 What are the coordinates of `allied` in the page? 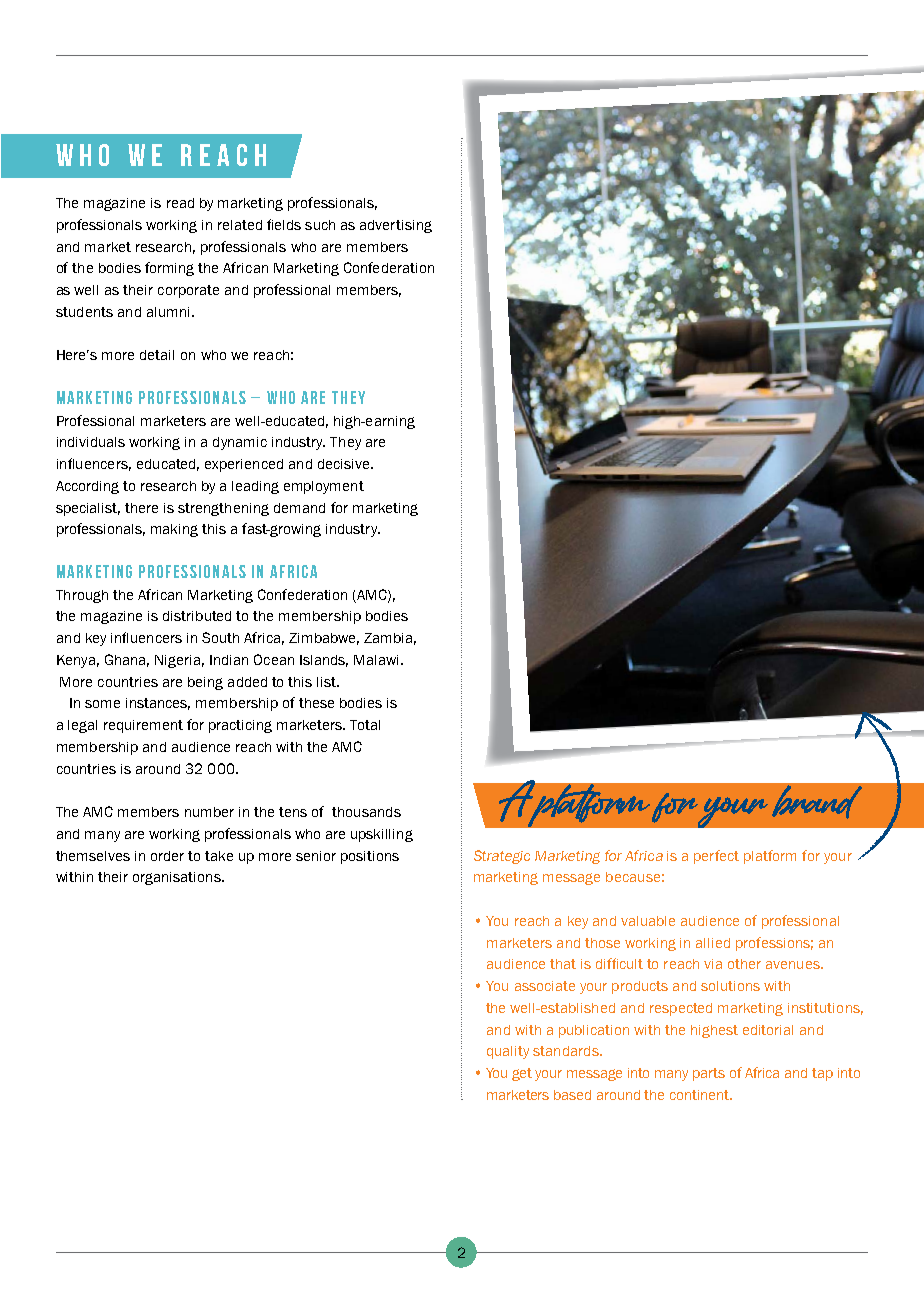 It's located at (713, 943).
